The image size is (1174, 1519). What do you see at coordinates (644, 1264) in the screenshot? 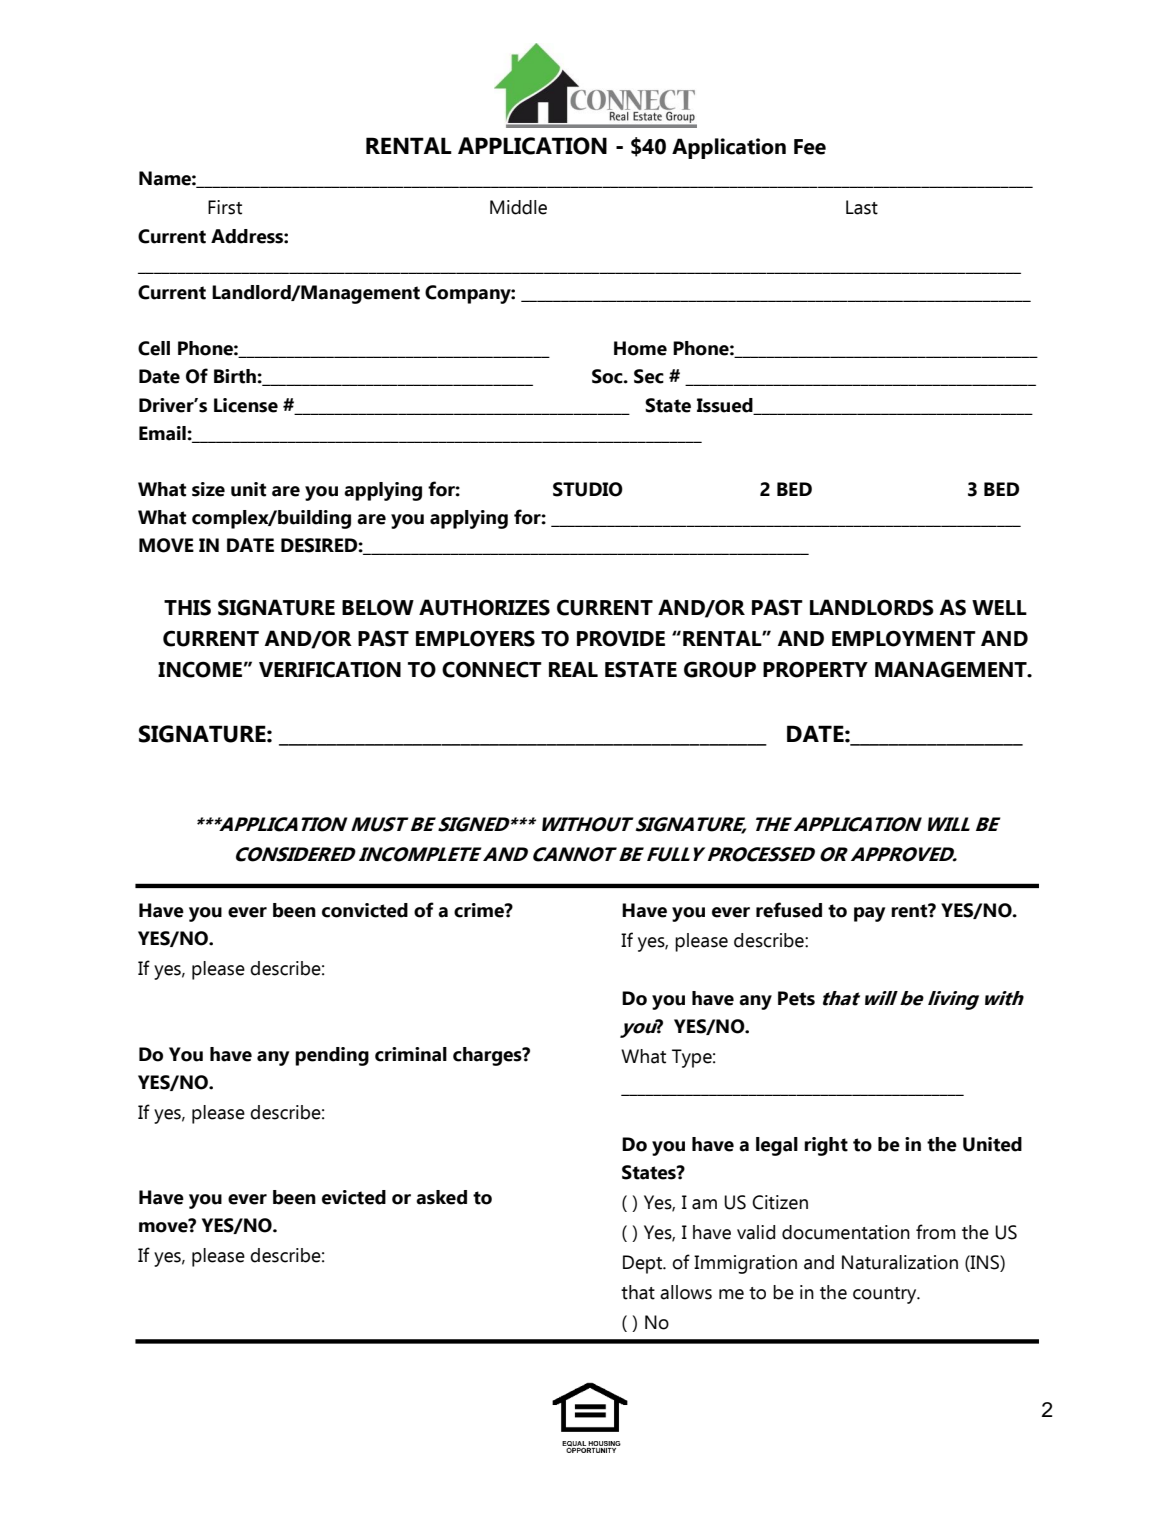
I see `Dept` at bounding box center [644, 1264].
